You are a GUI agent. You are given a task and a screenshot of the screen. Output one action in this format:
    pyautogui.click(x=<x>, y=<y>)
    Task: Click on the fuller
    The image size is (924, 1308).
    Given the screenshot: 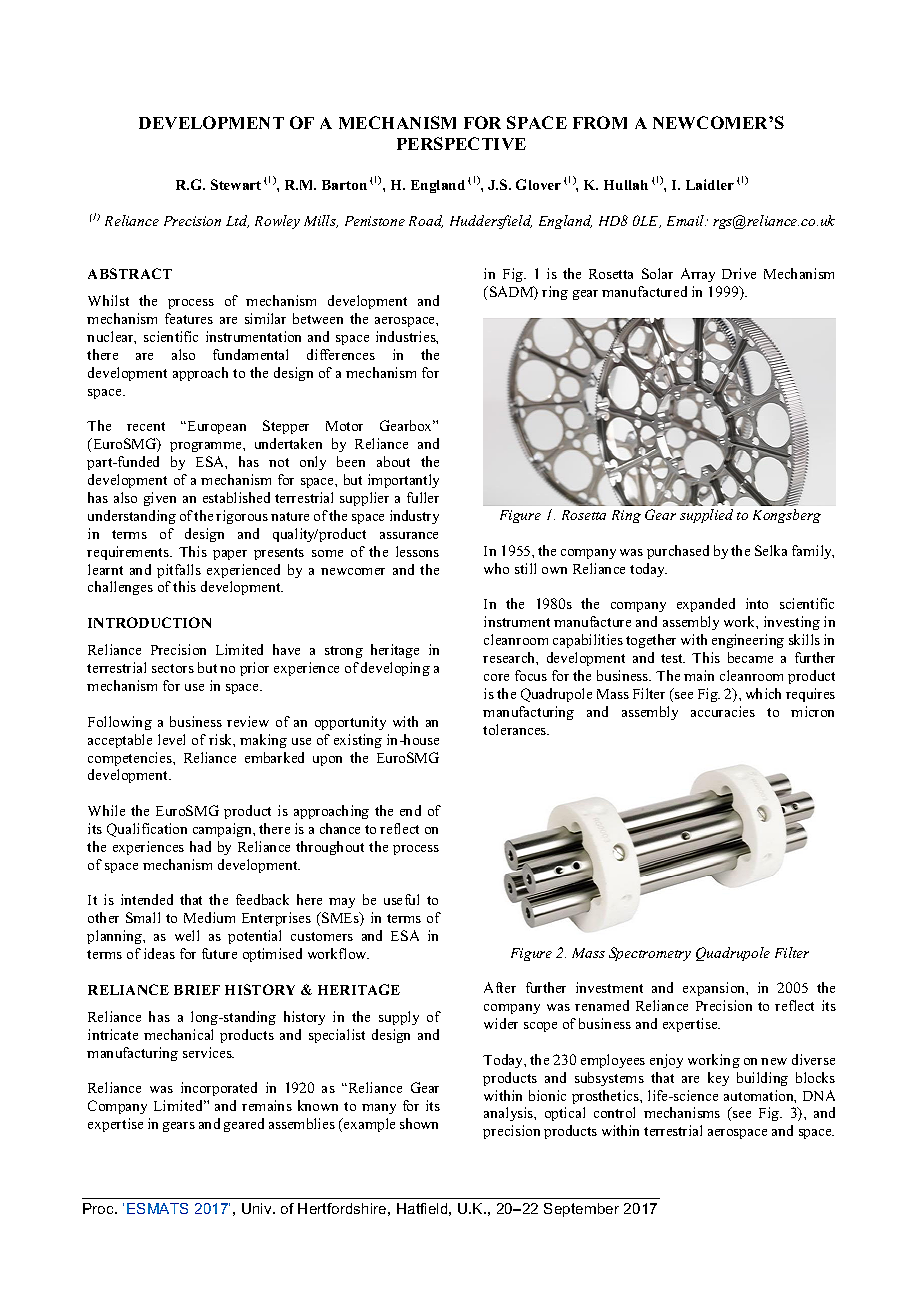 What is the action you would take?
    pyautogui.click(x=423, y=497)
